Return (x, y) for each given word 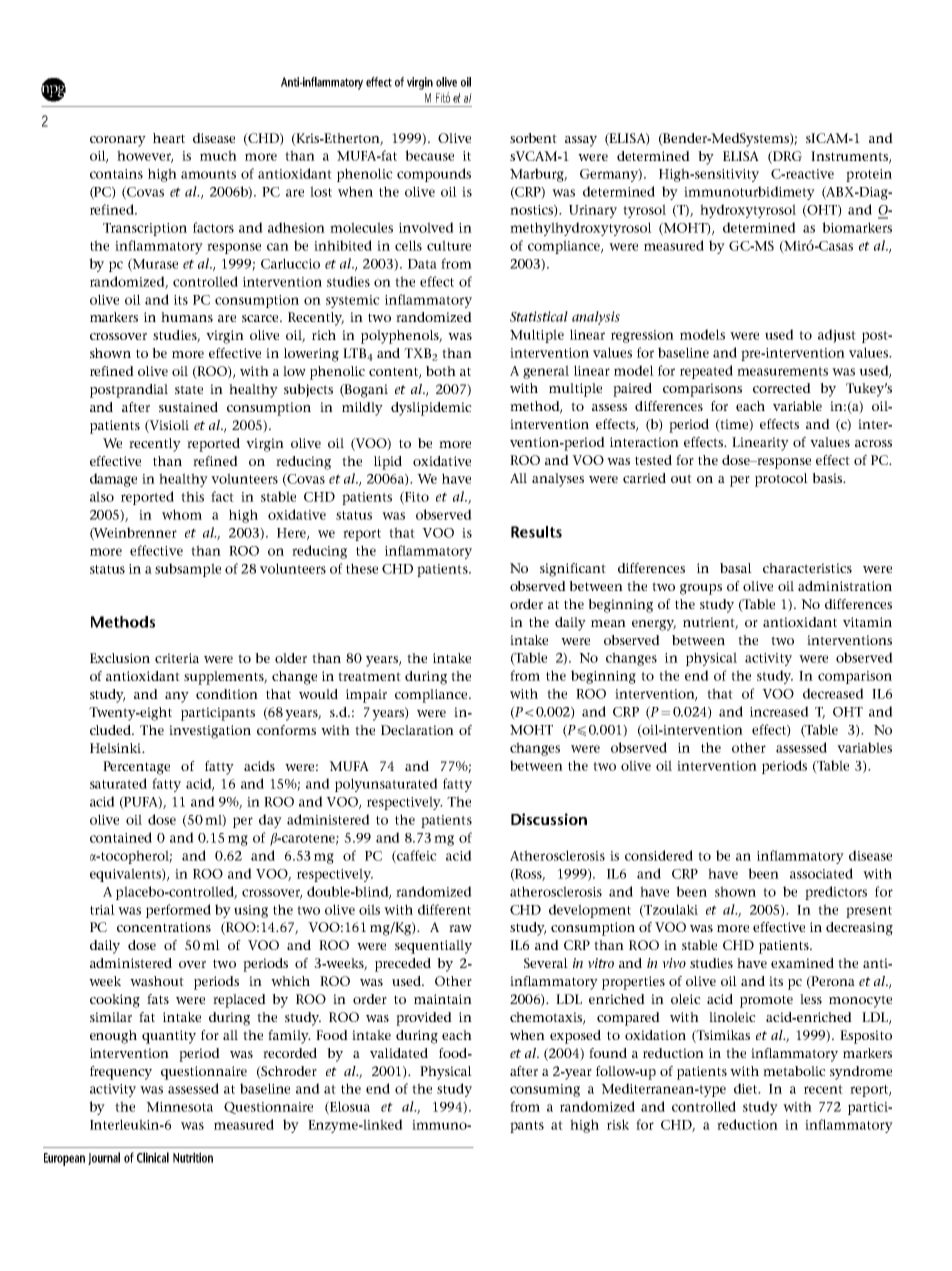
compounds (434, 175)
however (145, 156)
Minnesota (179, 1107)
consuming (545, 1090)
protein (869, 175)
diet (747, 1088)
